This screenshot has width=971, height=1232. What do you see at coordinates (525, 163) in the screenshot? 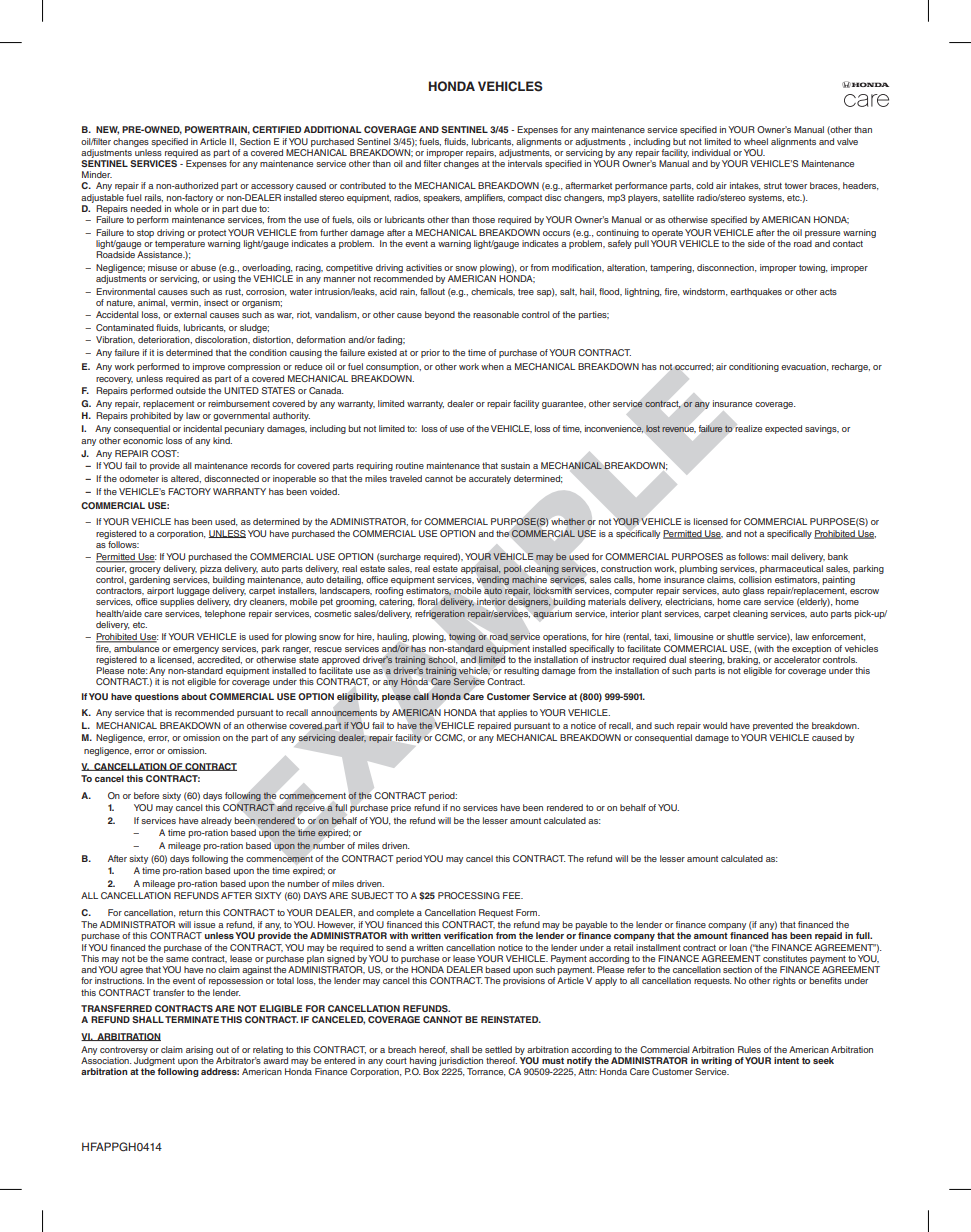
I see `intervals` at bounding box center [525, 163].
